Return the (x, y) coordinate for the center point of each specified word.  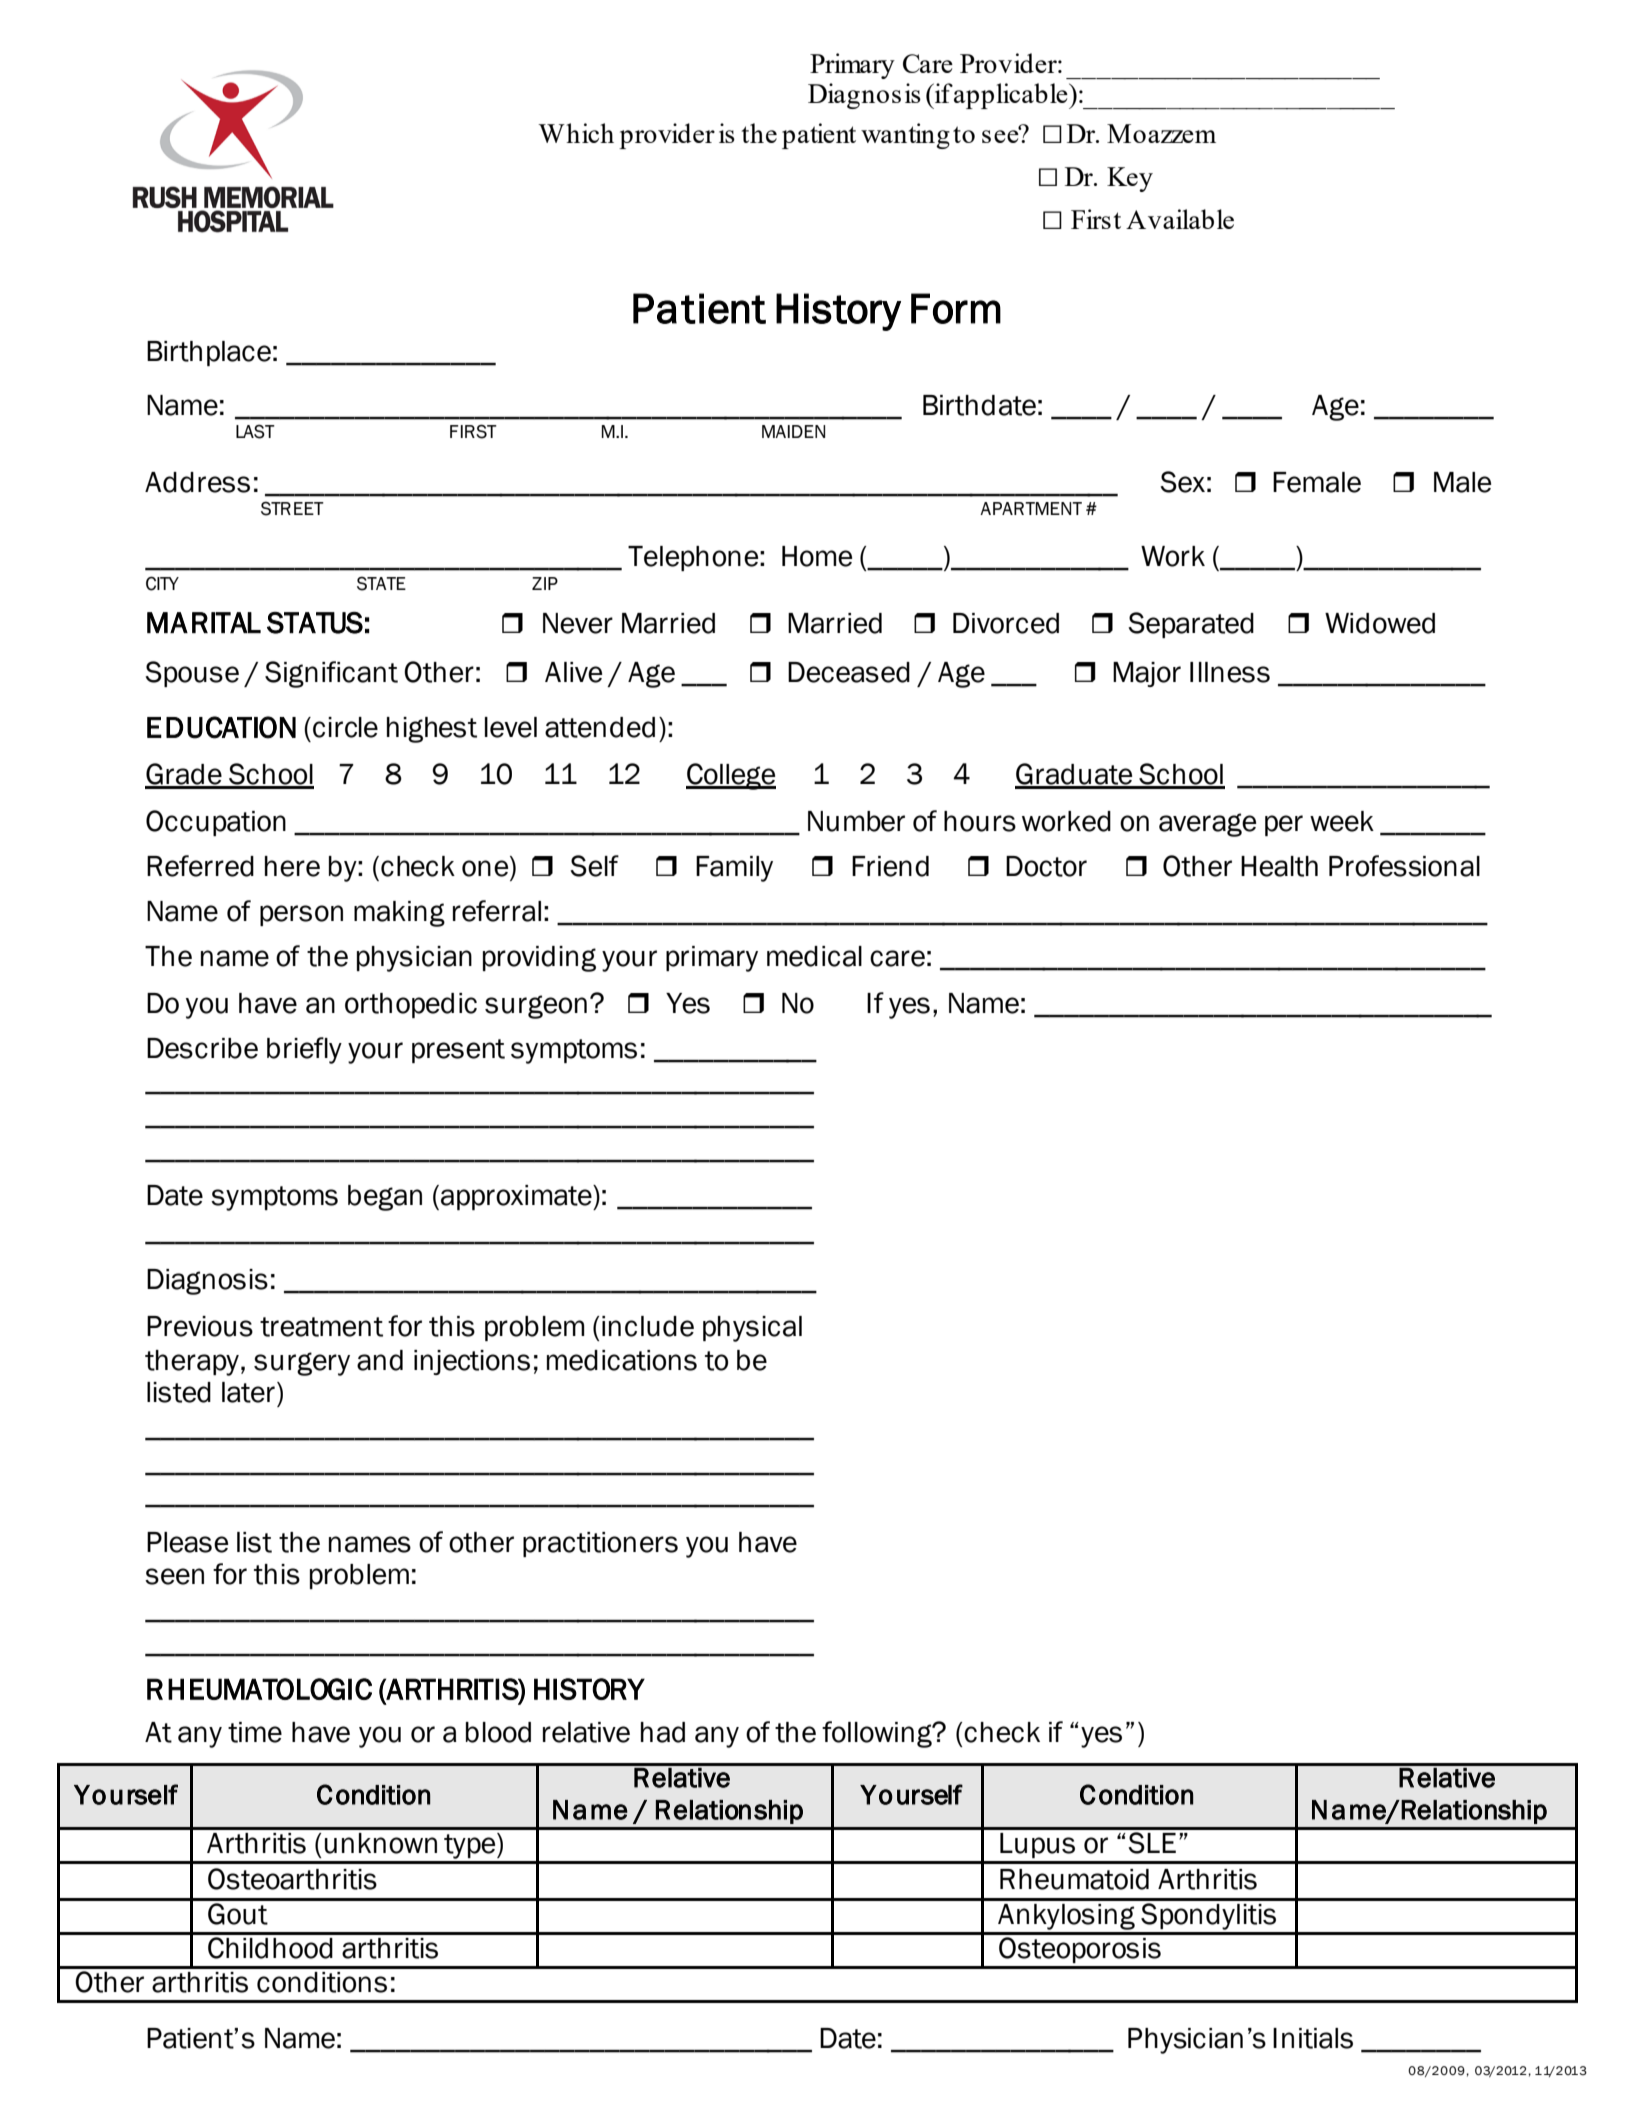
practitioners (600, 1544)
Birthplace (209, 353)
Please (187, 1542)
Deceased (849, 672)
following (878, 1734)
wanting (905, 136)
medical (814, 956)
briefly (304, 1050)
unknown (381, 1843)
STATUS (315, 623)
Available (1180, 219)
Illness (1230, 672)
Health (1279, 866)
